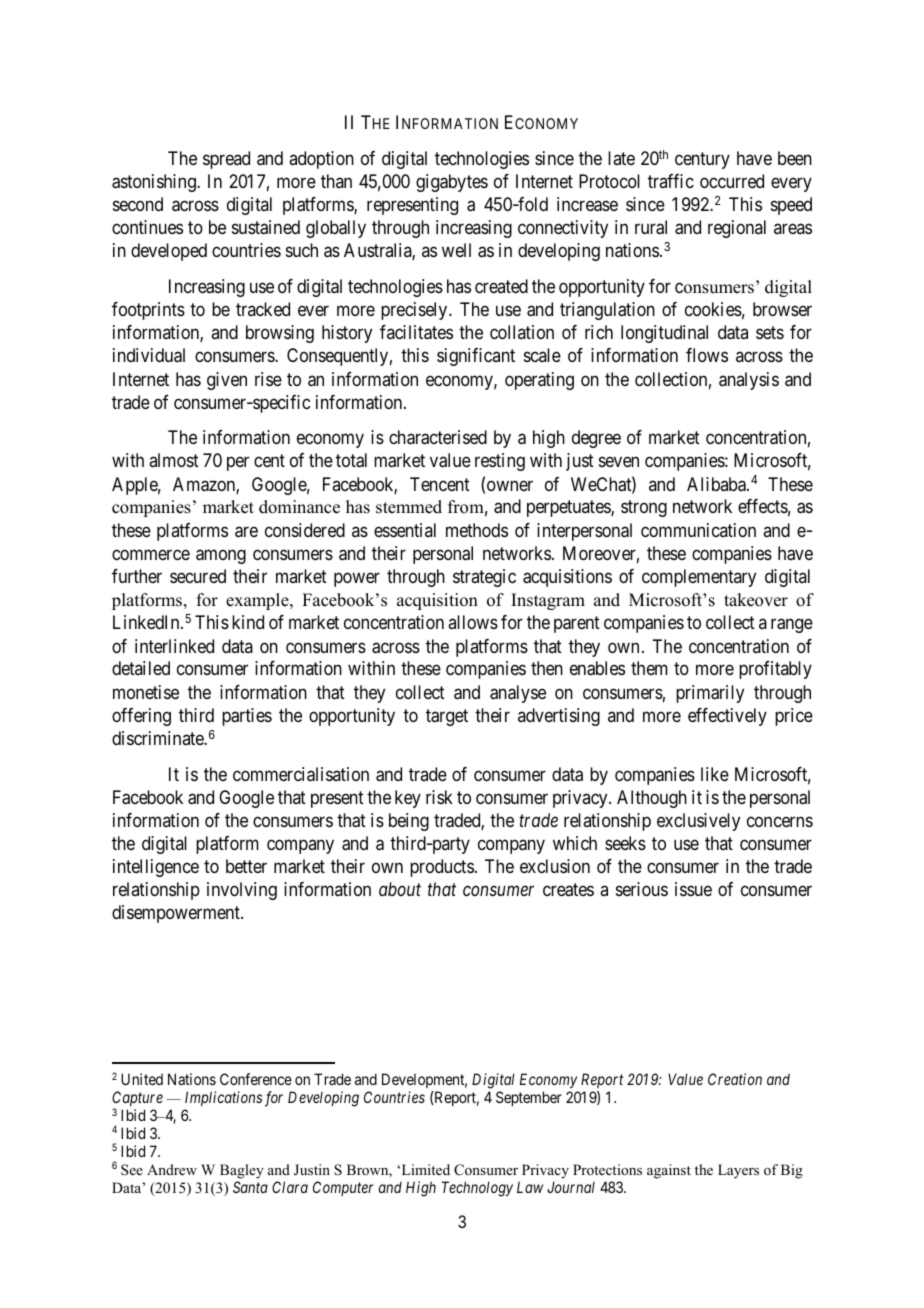  I want to click on Technology, so click(477, 1189).
